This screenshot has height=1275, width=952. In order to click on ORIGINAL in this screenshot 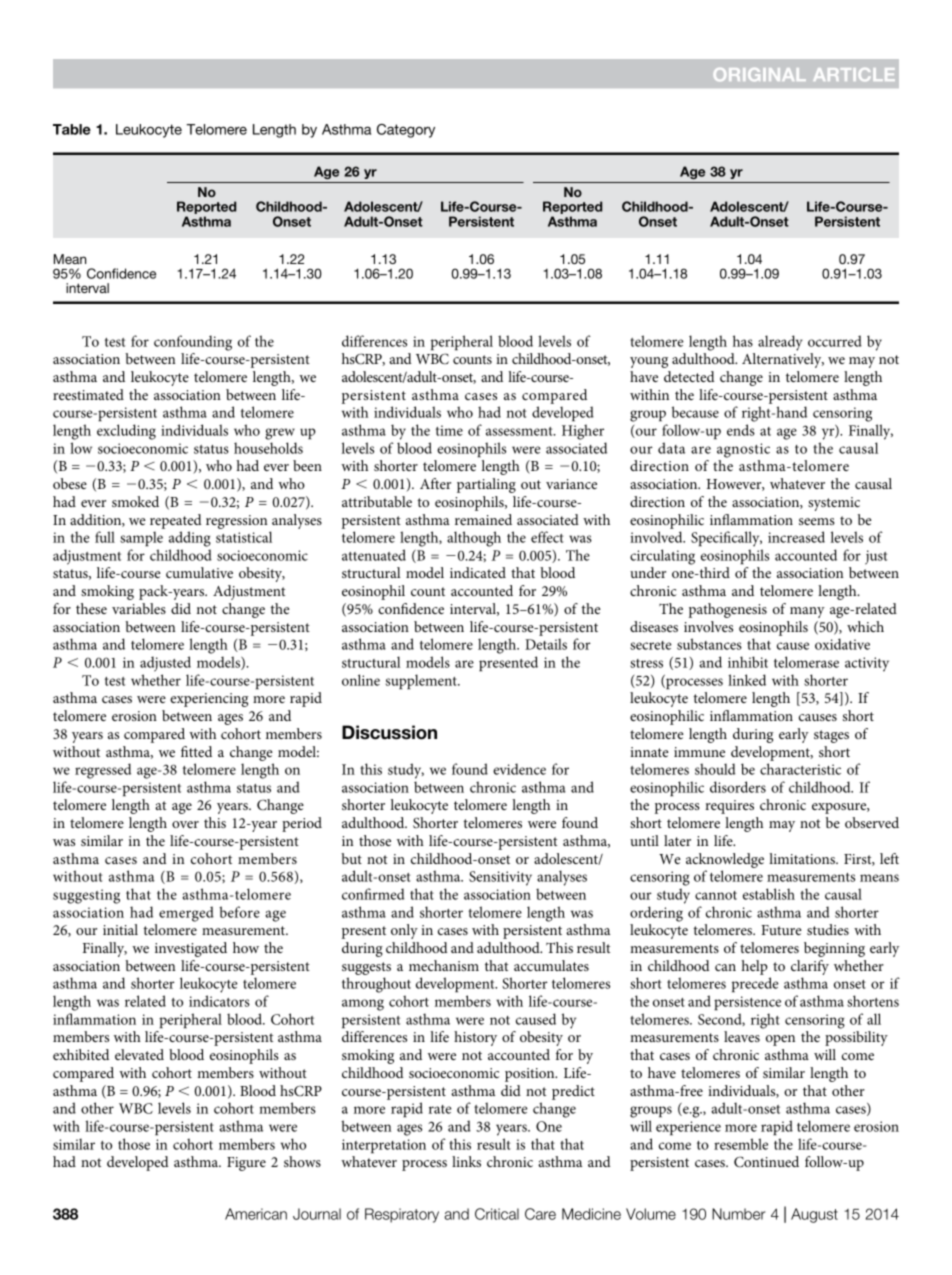, I will do `click(760, 74)`.
